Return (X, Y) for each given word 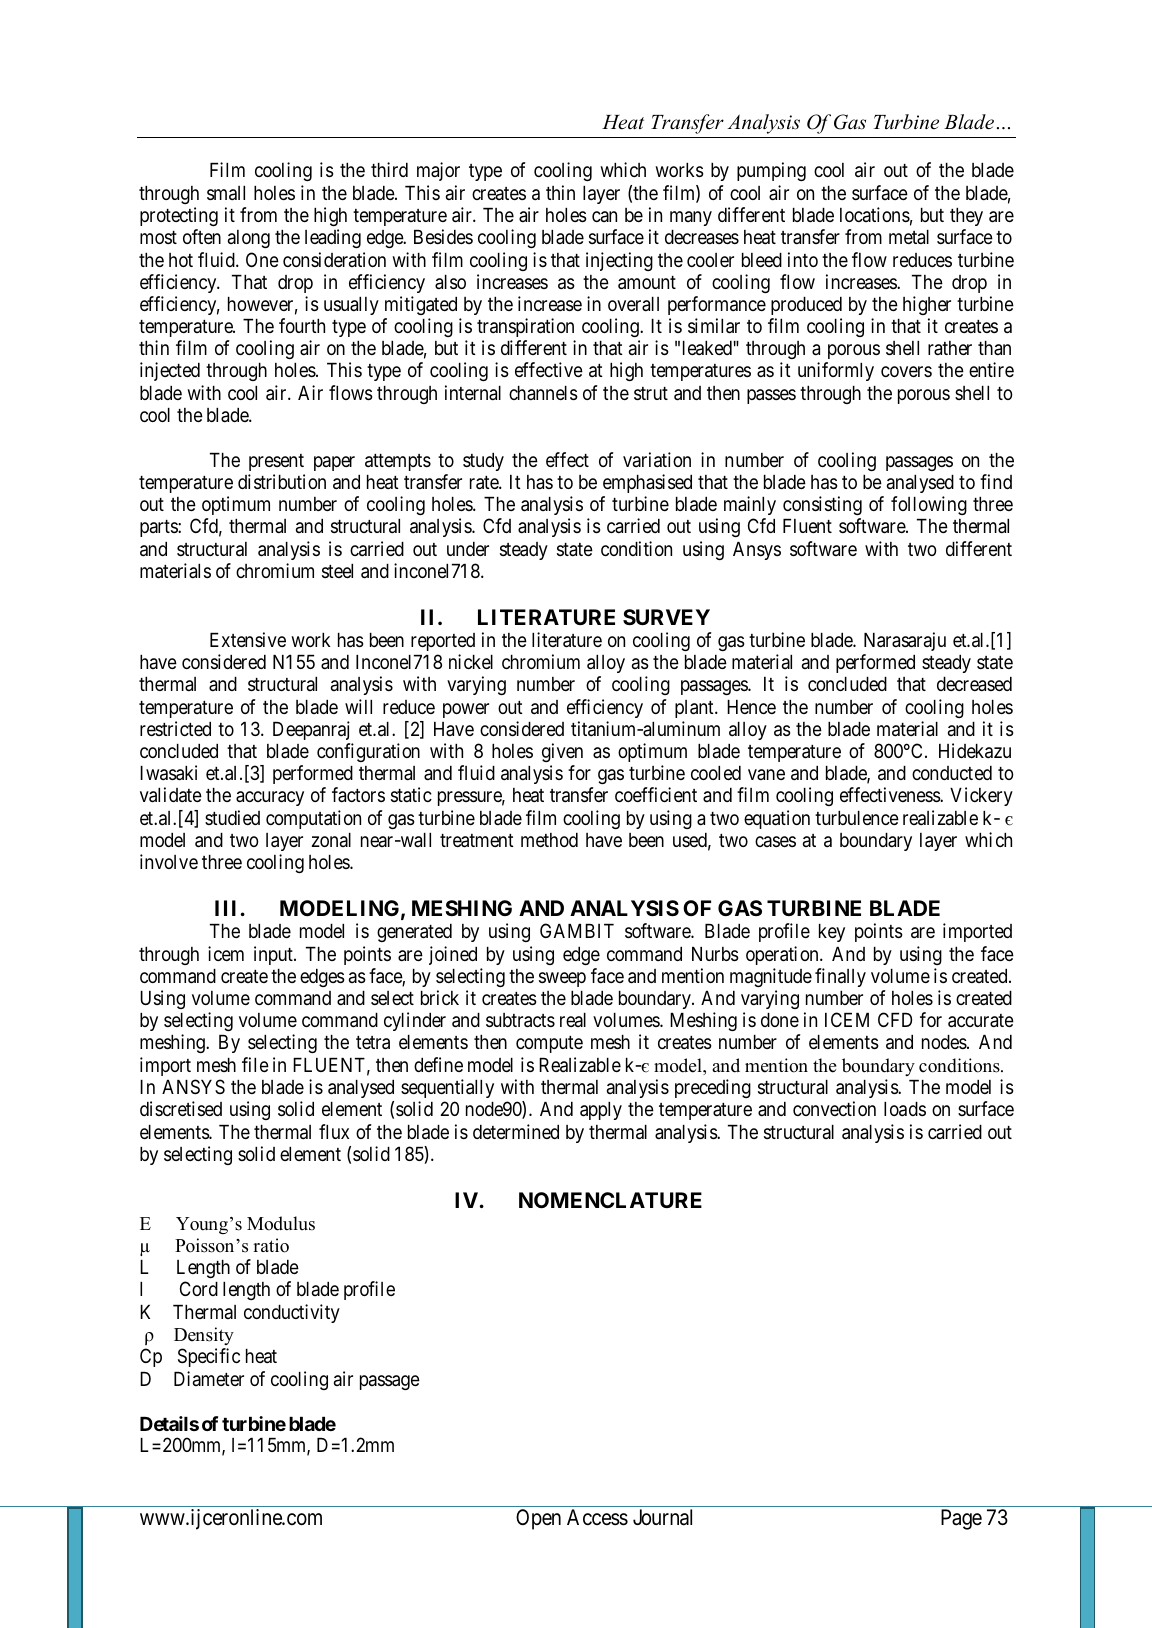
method (549, 840)
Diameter (209, 1378)
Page (961, 1519)
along (249, 239)
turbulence (857, 818)
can (604, 216)
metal (909, 237)
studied (232, 817)
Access (597, 1517)
